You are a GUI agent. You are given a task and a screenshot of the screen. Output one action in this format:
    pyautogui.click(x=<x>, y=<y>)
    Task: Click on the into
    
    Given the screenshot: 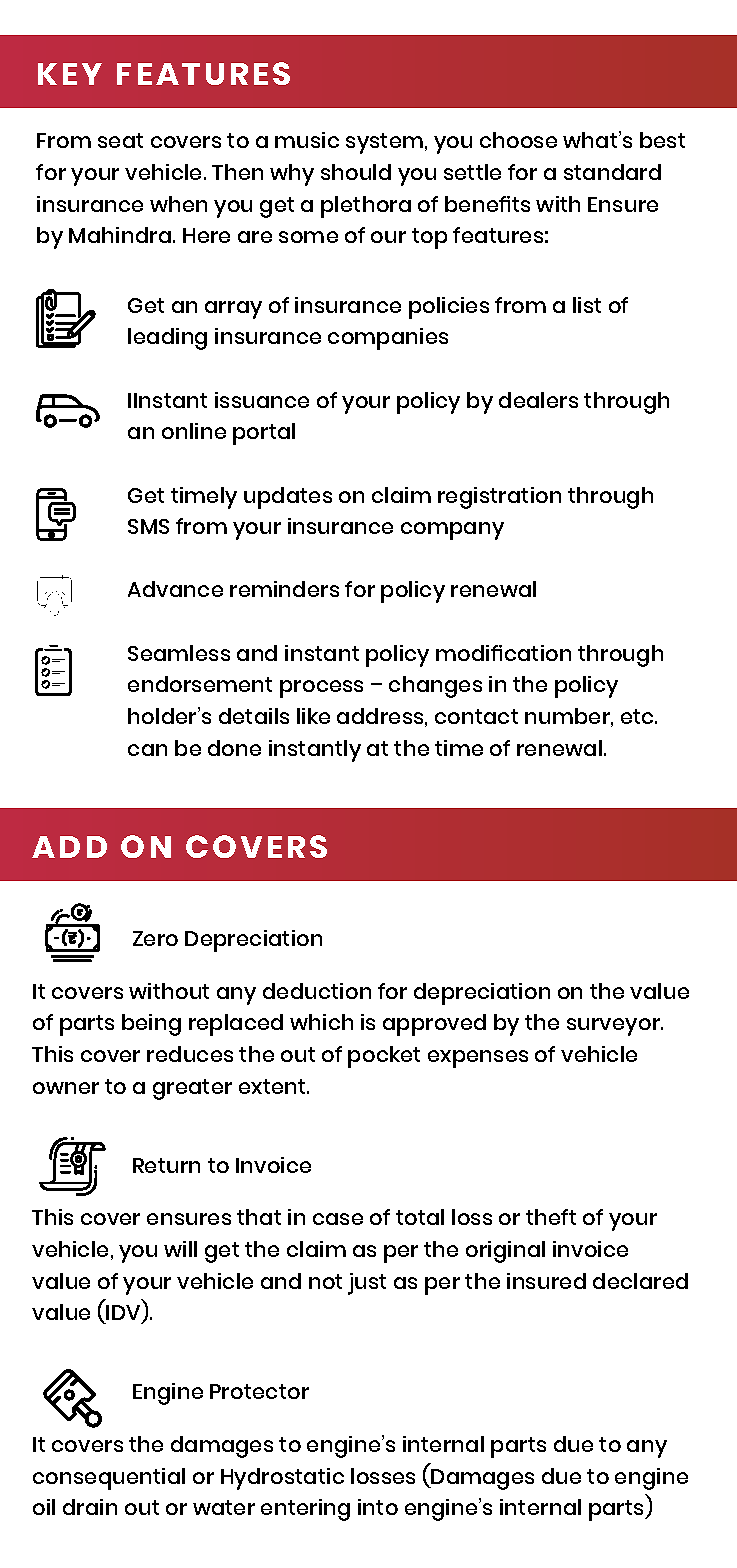 What is the action you would take?
    pyautogui.click(x=378, y=1507)
